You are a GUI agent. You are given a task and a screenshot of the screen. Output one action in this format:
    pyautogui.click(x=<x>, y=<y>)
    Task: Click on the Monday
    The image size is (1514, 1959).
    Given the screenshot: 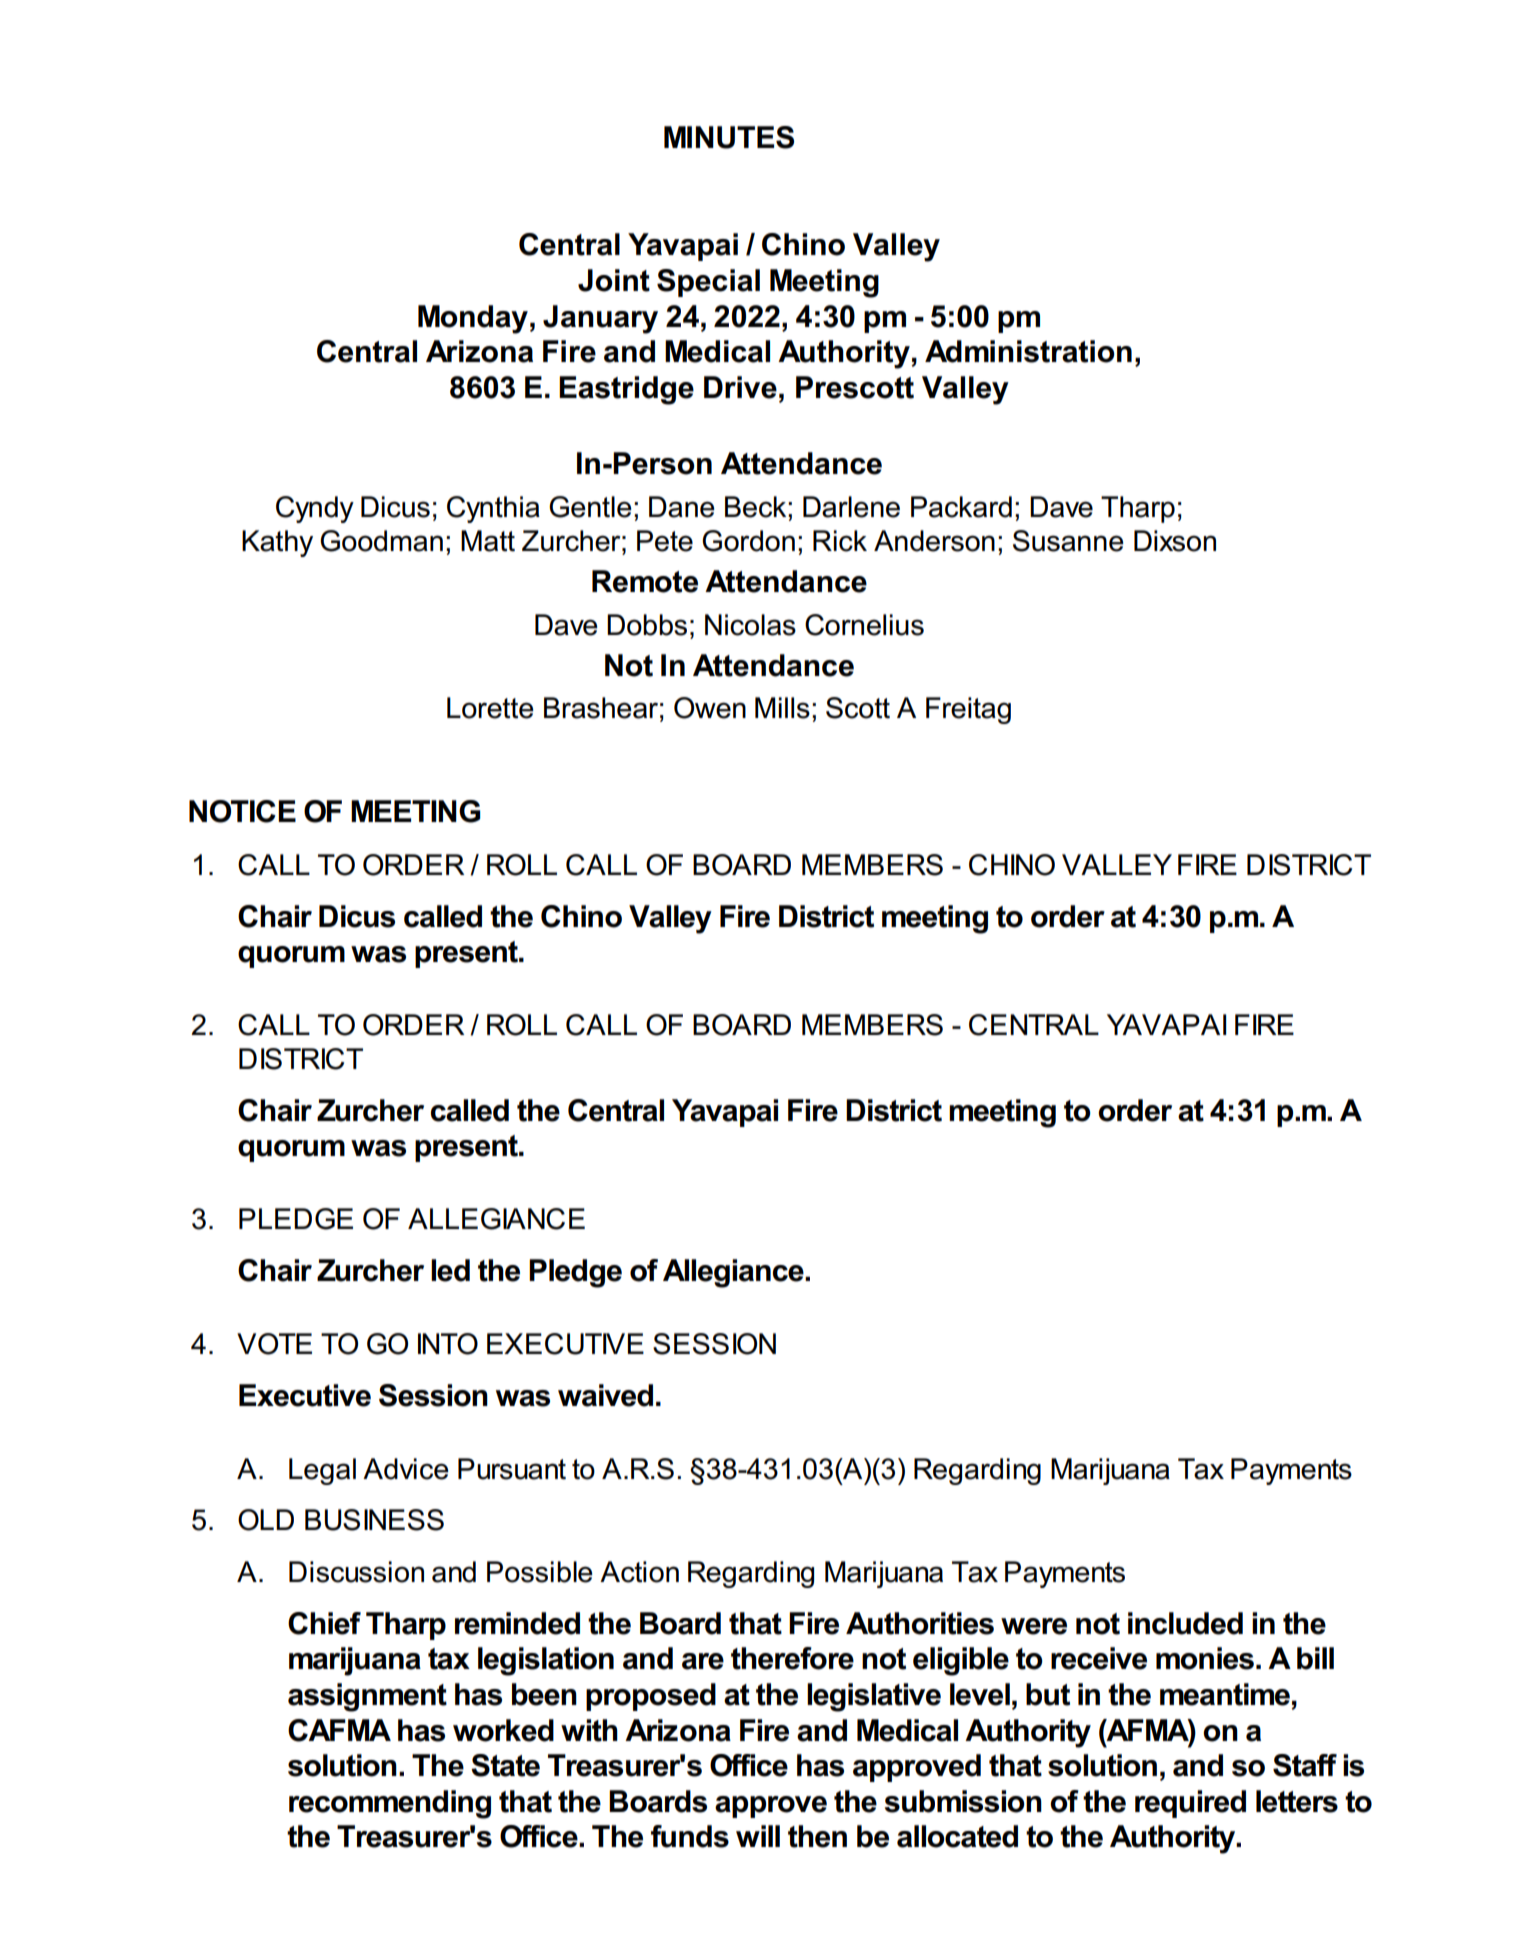 What is the action you would take?
    pyautogui.click(x=473, y=319)
